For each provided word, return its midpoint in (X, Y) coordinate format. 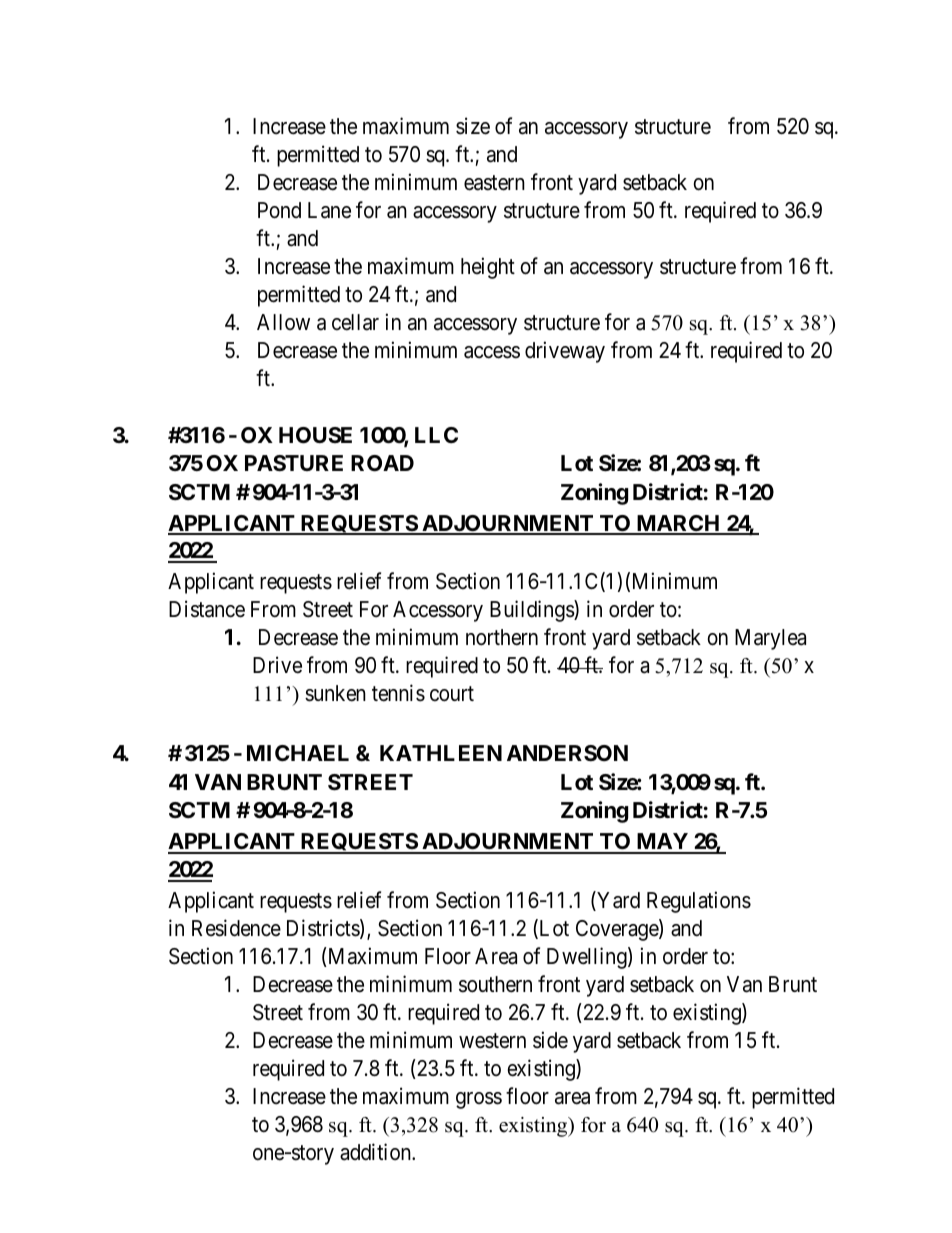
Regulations (699, 902)
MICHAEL (298, 753)
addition (376, 1152)
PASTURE (294, 463)
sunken (335, 693)
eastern (494, 183)
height (488, 268)
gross (479, 1100)
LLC (436, 435)
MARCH (678, 524)
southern (495, 984)
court (452, 694)
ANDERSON (567, 753)
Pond (279, 210)
